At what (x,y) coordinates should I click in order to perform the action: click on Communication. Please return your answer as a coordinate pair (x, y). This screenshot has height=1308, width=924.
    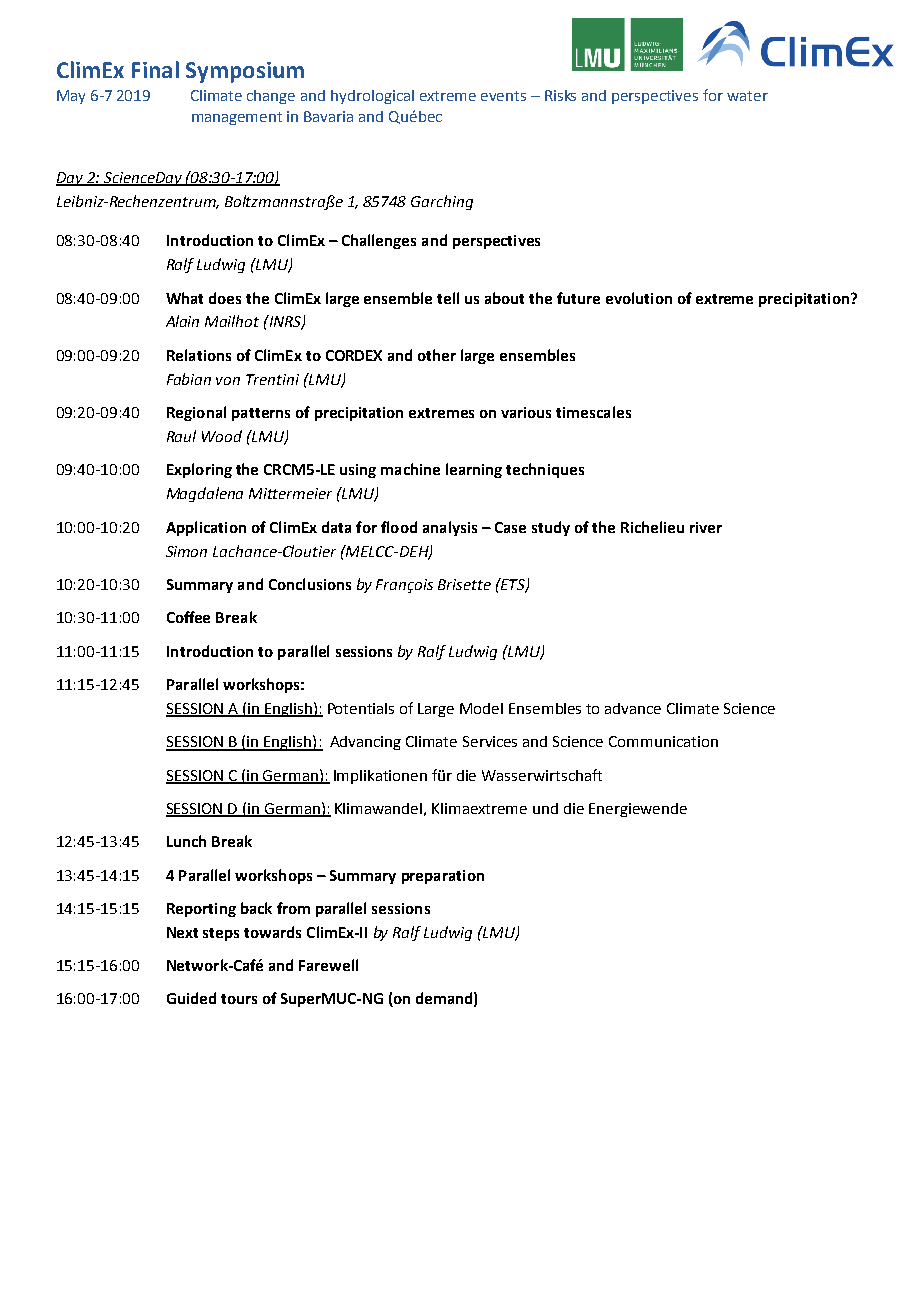
    Looking at the image, I should click on (663, 741).
